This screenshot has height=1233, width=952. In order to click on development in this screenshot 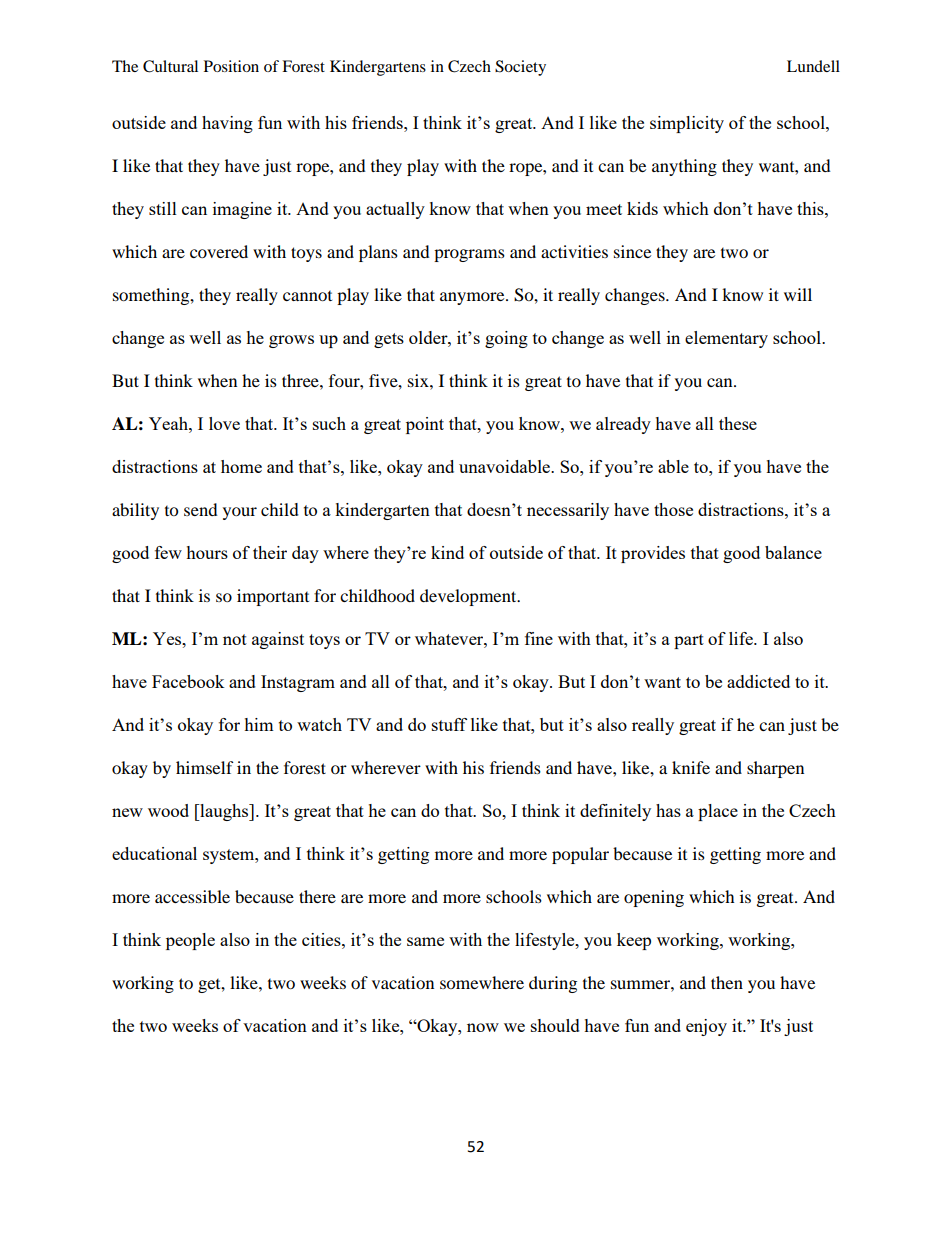, I will do `click(469, 597)`.
